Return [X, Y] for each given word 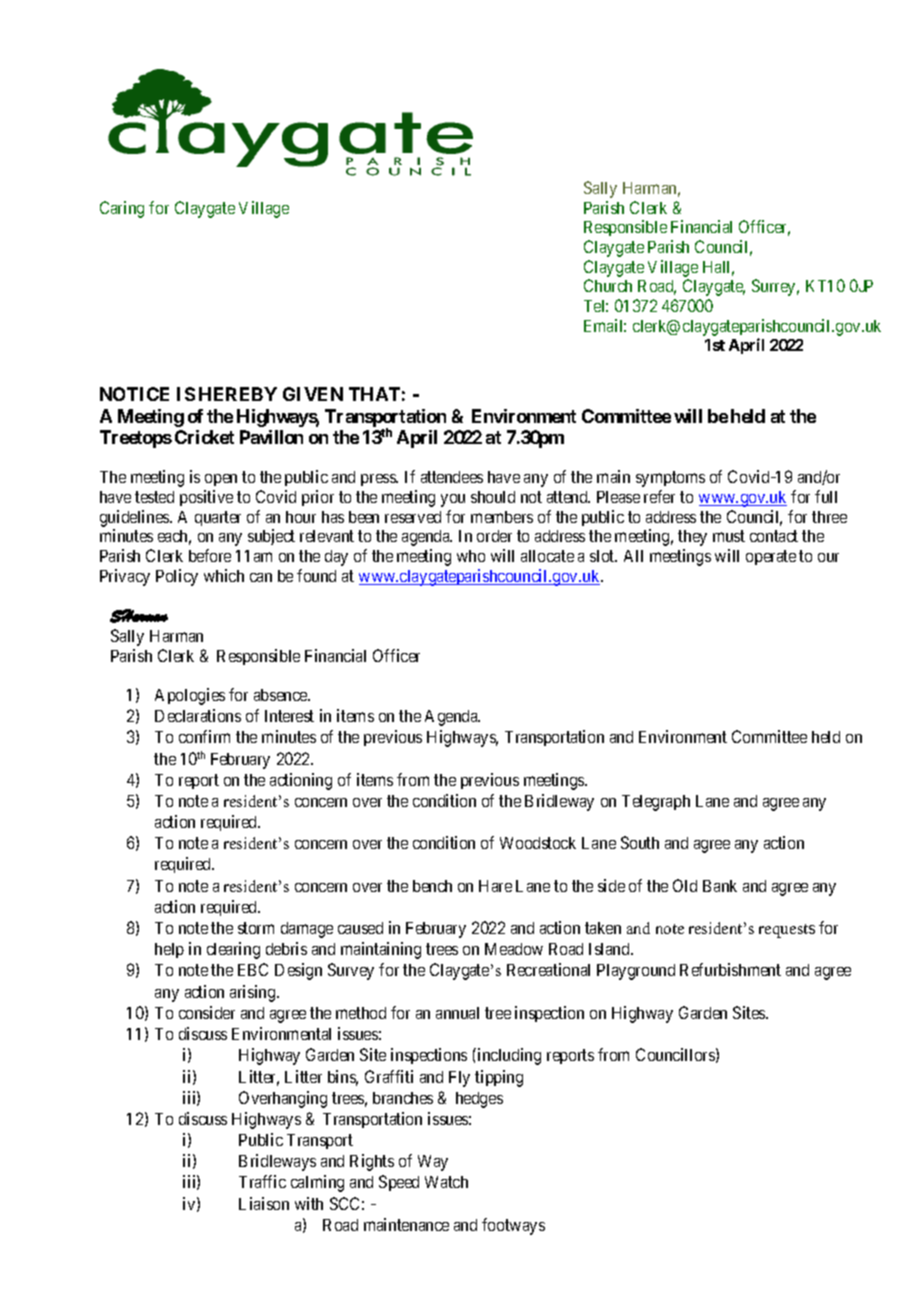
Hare [495, 886]
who [471, 556]
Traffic [262, 1181]
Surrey [775, 287]
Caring [122, 209]
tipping [499, 1078]
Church [608, 285]
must [729, 536]
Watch [446, 1182]
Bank [720, 886]
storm [256, 928]
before [210, 555]
